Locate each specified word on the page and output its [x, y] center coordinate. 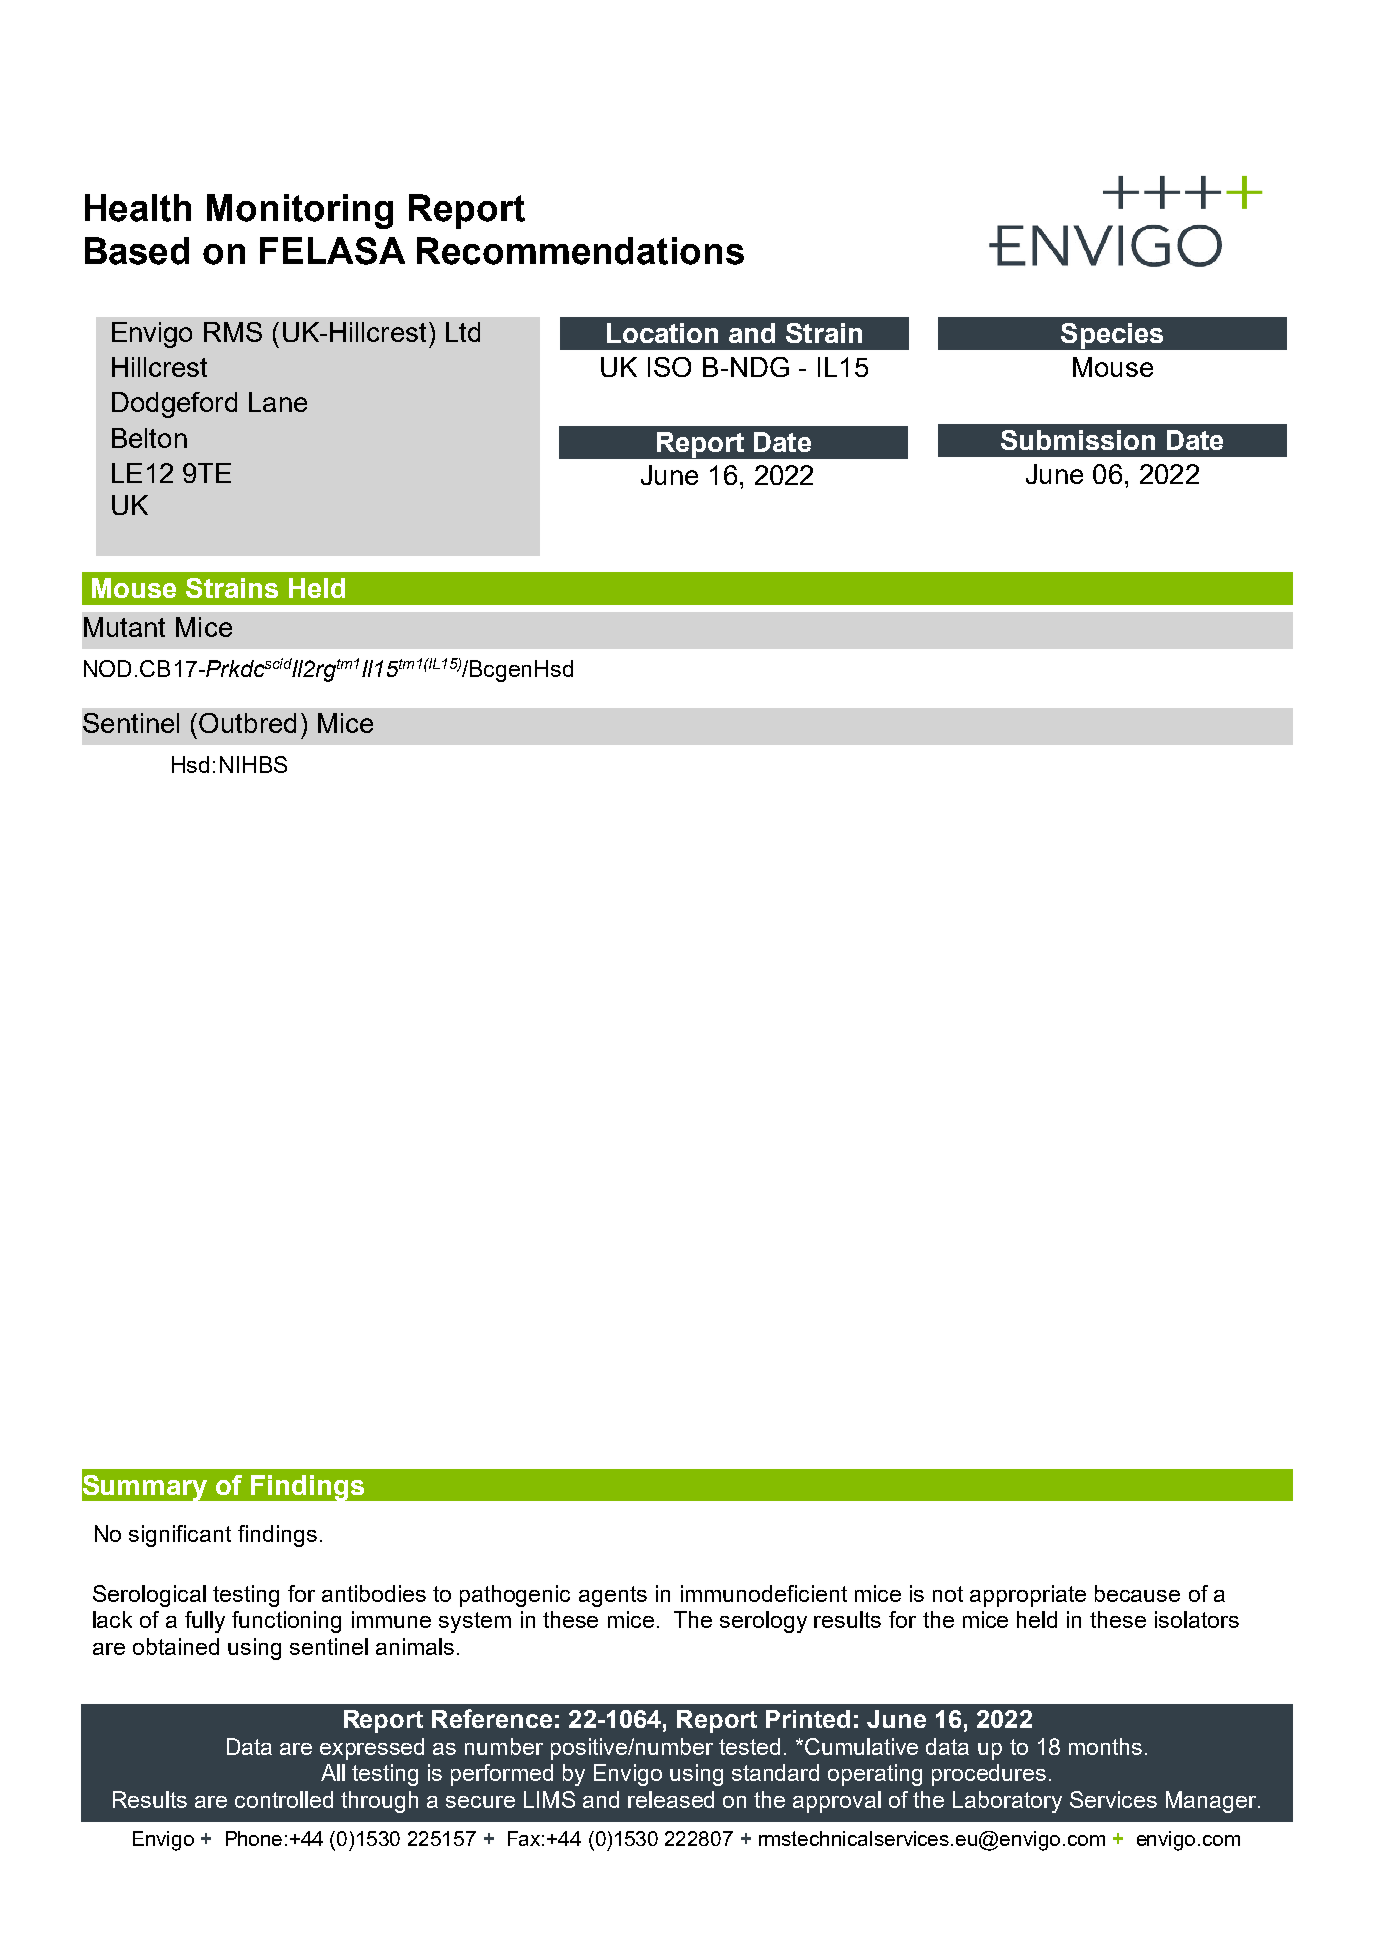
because [1137, 1593]
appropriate [1028, 1596]
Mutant [124, 627]
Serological [149, 1596]
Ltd [463, 332]
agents [613, 1596]
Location [662, 333]
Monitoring [300, 211]
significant [180, 1536]
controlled [284, 1799]
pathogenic [515, 1596]
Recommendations [580, 251]
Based [137, 251]
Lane [278, 402]
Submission [1078, 440]
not [948, 1594]
